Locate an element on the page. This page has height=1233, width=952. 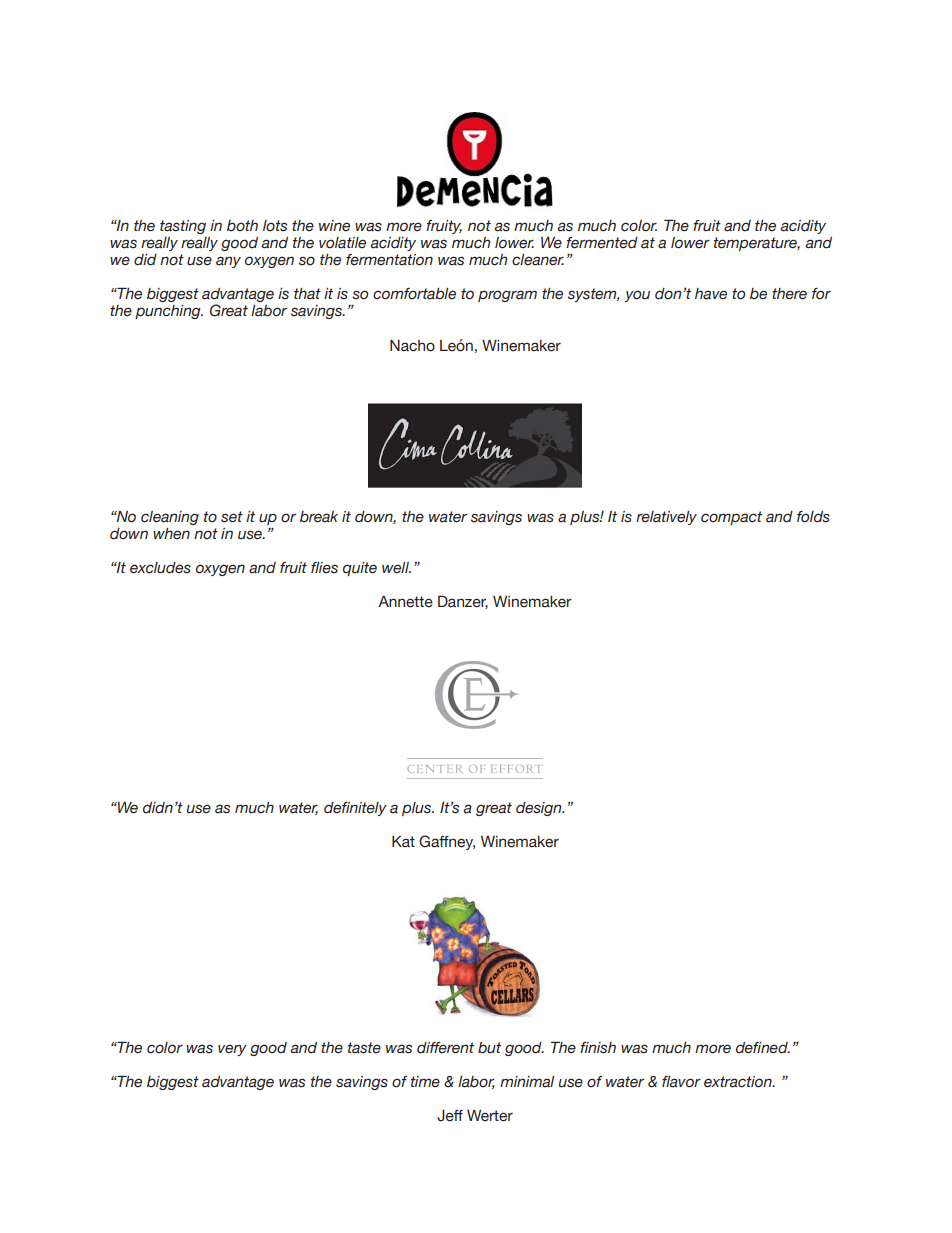
very is located at coordinates (232, 1050).
